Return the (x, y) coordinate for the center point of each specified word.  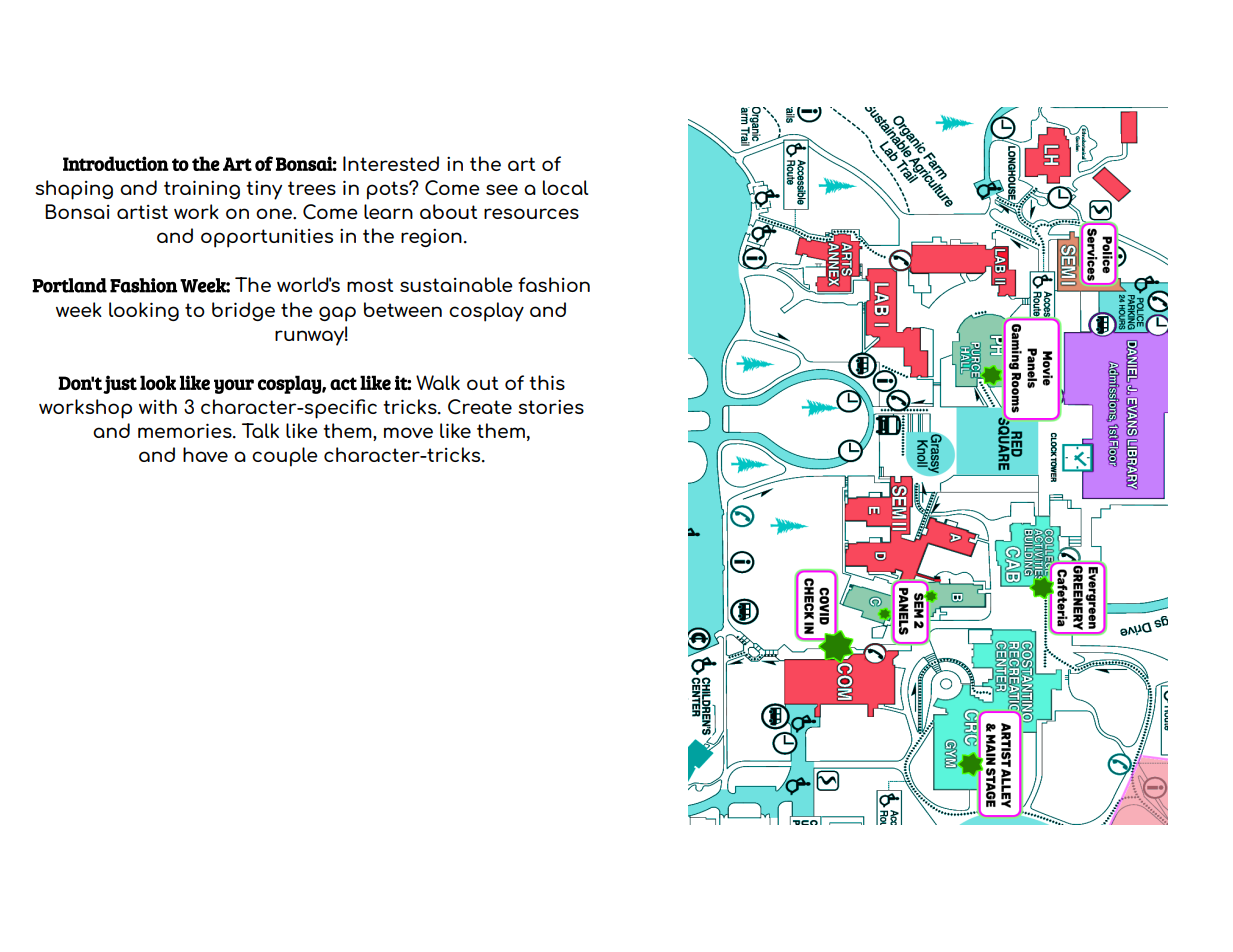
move (408, 432)
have (205, 454)
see (502, 189)
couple (285, 457)
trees (312, 188)
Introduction (116, 163)
